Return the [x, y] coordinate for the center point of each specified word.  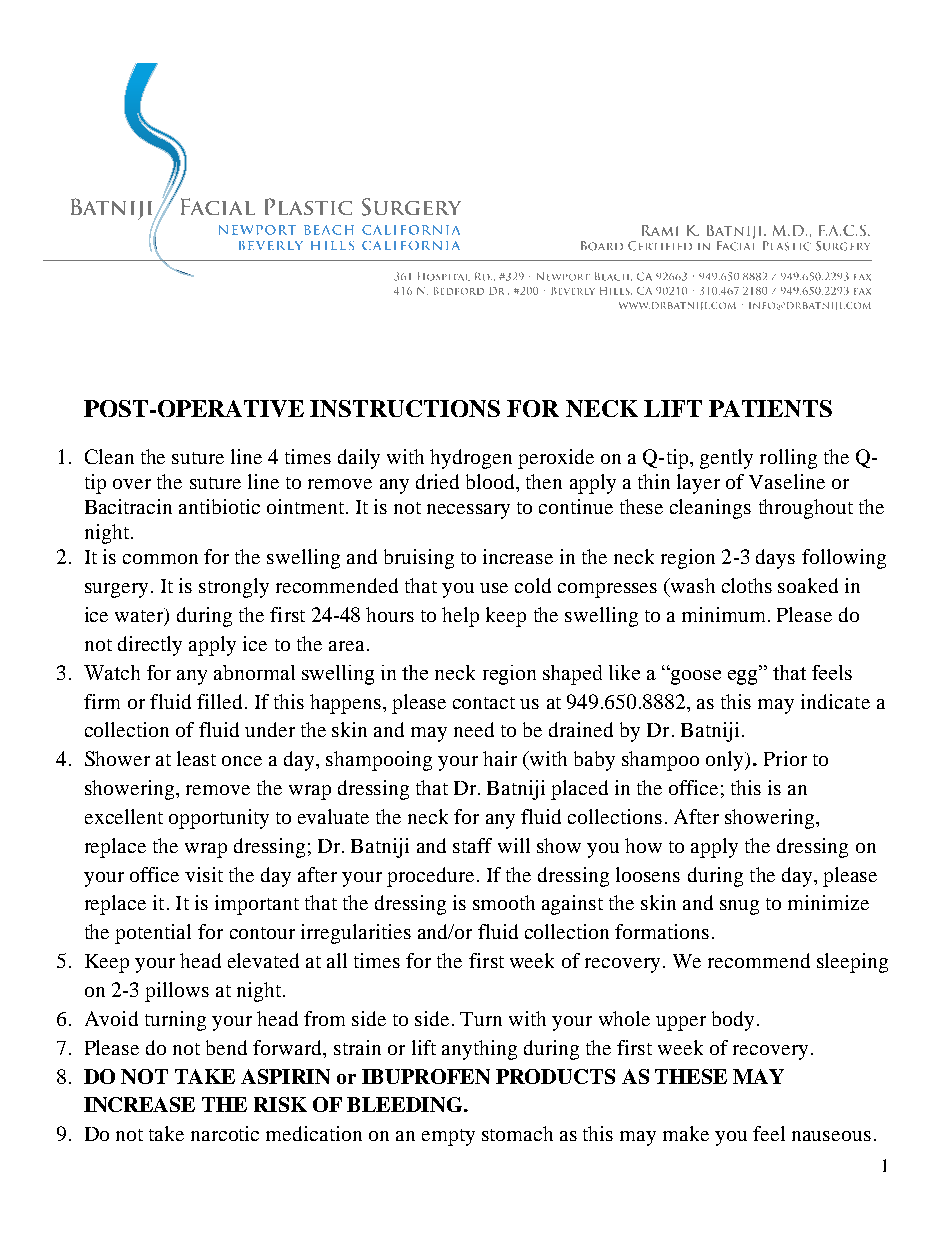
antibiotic [219, 506]
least [196, 758]
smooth [504, 902]
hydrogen [471, 459]
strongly [234, 588]
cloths [747, 585]
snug [739, 907]
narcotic [225, 1133]
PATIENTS [770, 408]
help [460, 617]
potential [153, 934]
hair [500, 758]
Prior [785, 758]
